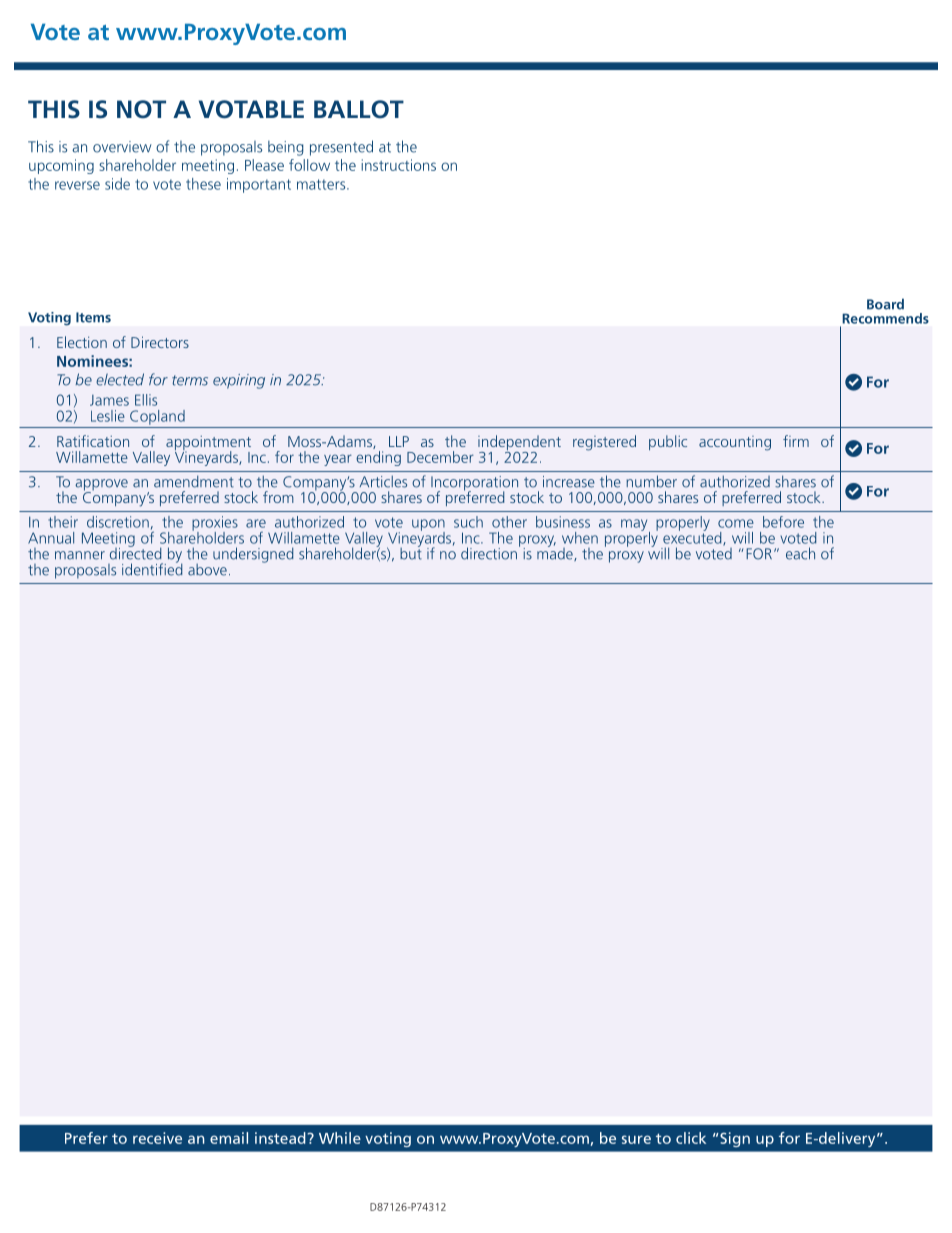 The image size is (952, 1233). What do you see at coordinates (796, 441) in the screenshot?
I see `firm` at bounding box center [796, 441].
